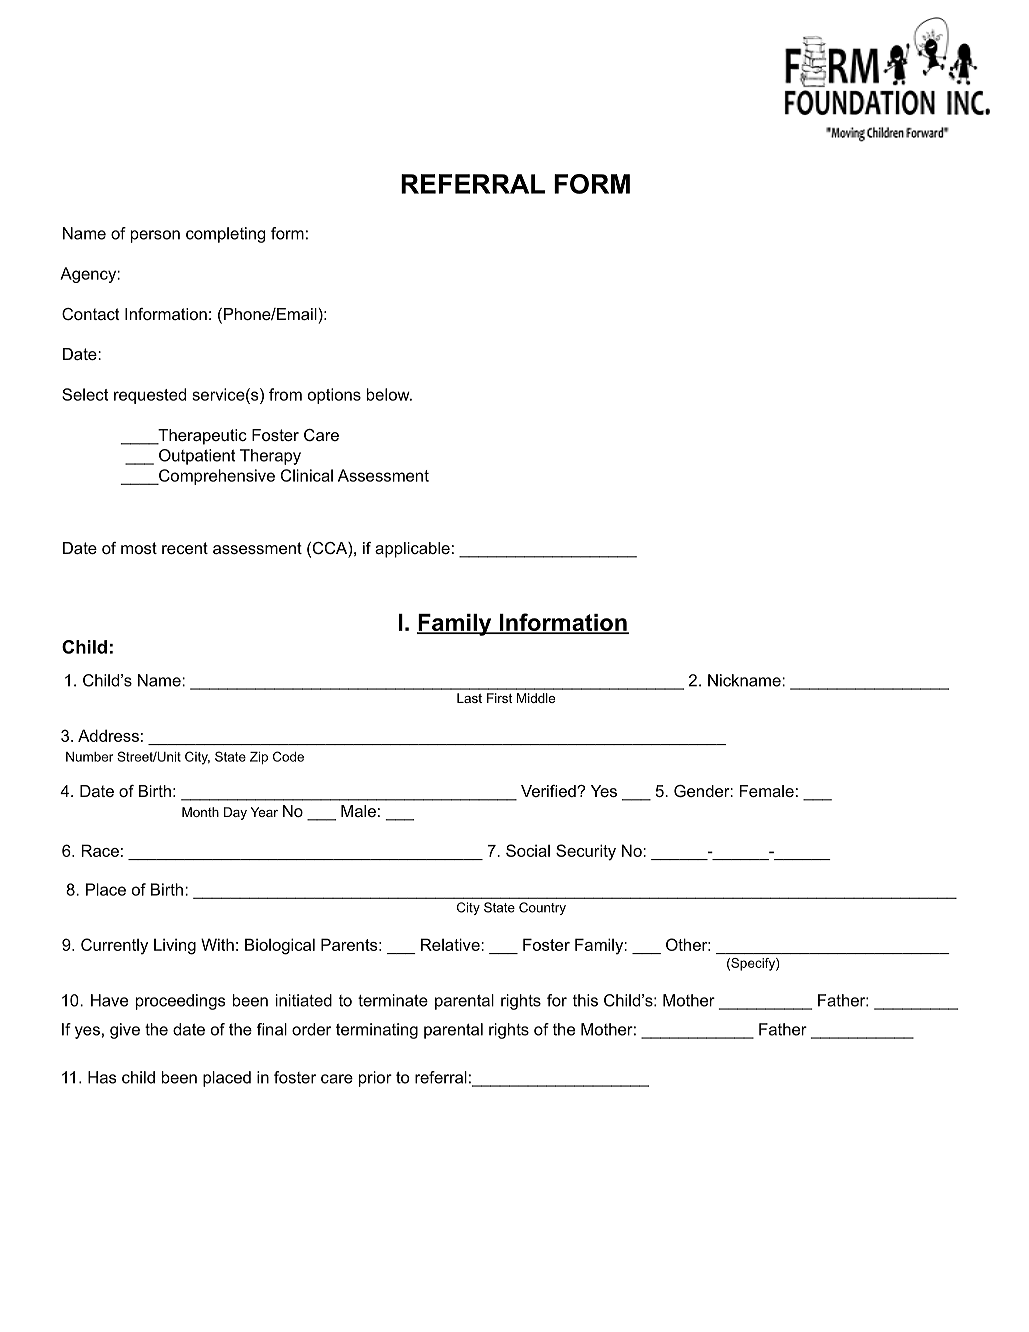 Image resolution: width=1029 pixels, height=1332 pixels. I want to click on give, so click(125, 1031).
